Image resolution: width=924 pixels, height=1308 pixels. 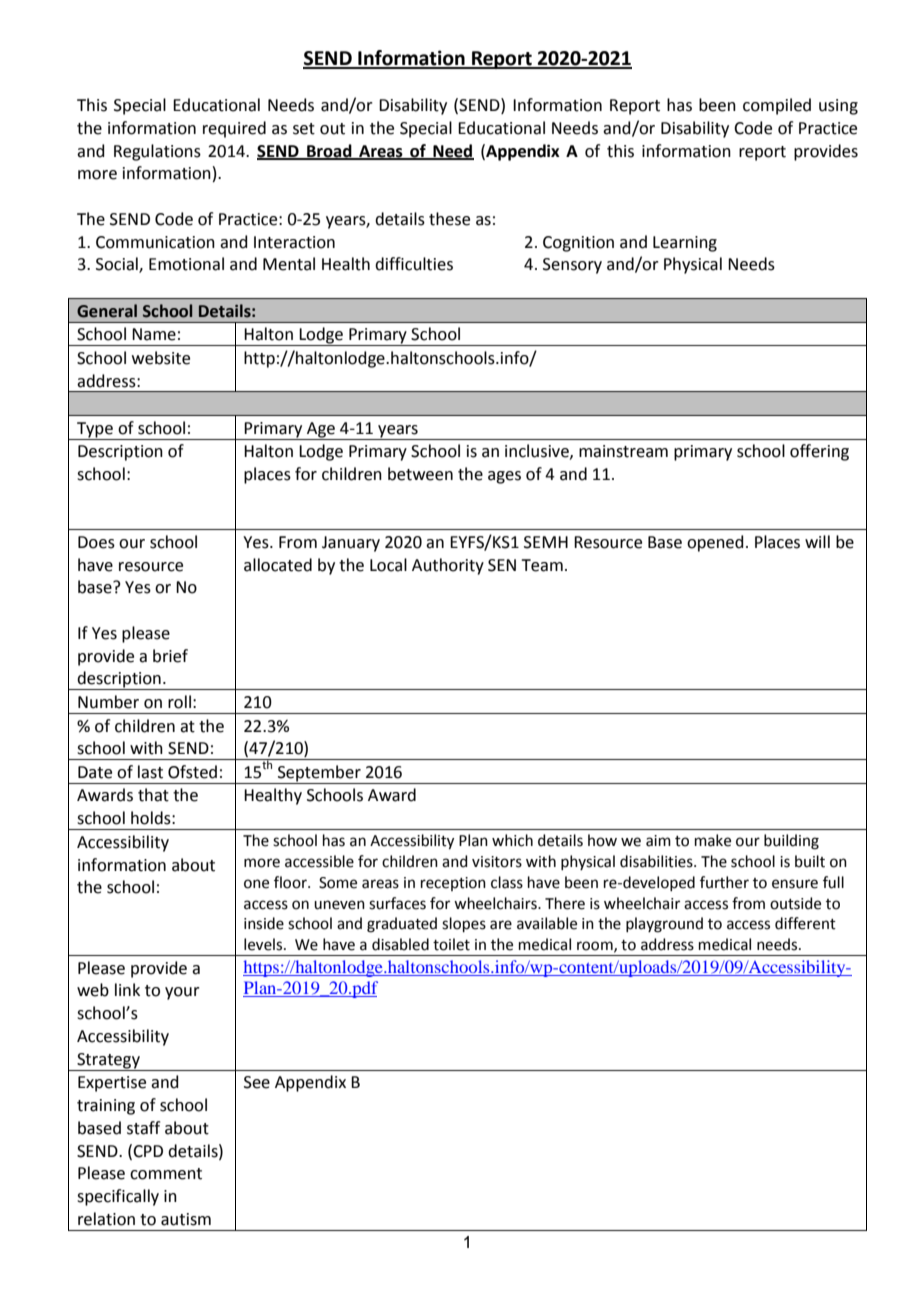 I want to click on comment, so click(x=166, y=1174).
